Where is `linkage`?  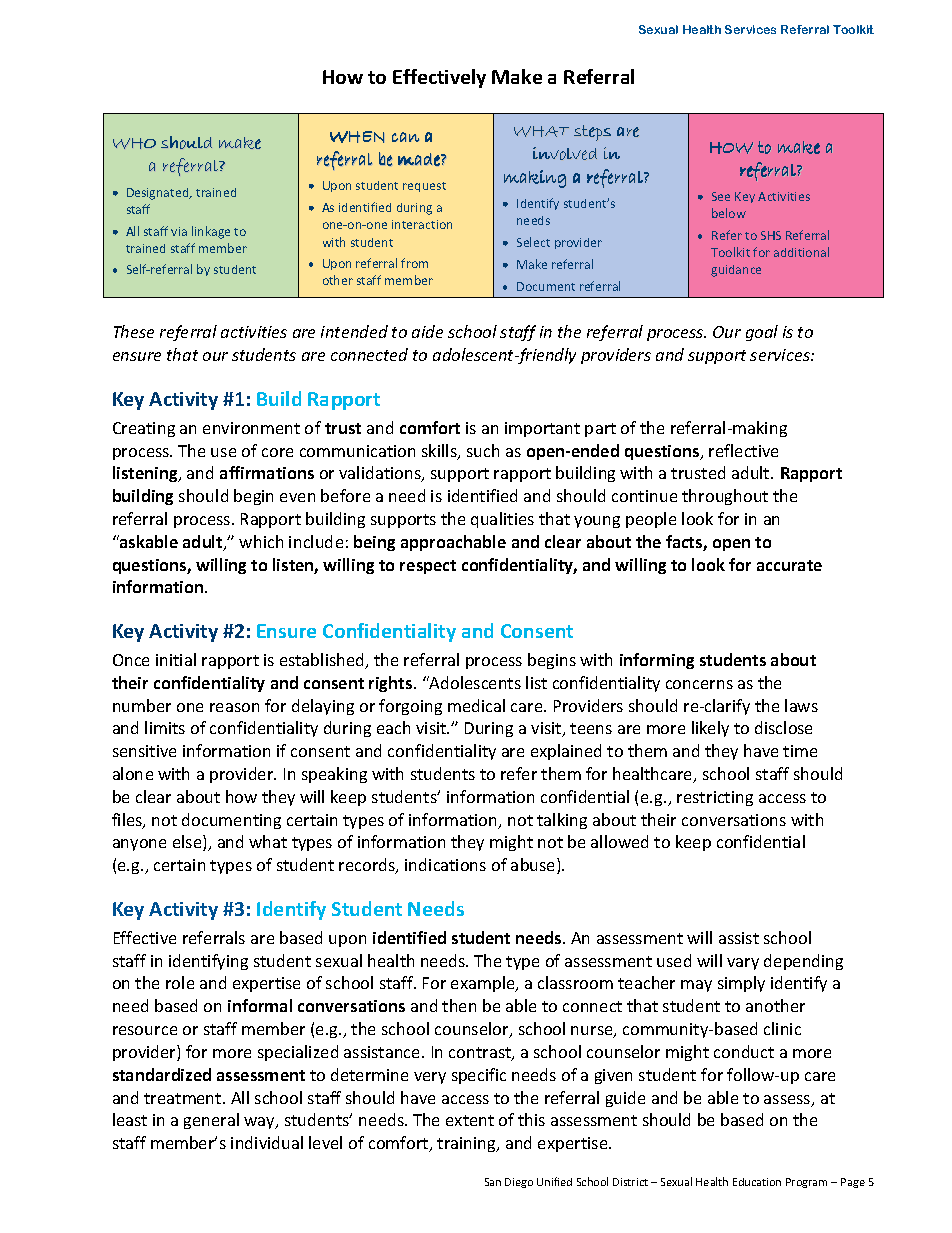 linkage is located at coordinates (211, 232).
